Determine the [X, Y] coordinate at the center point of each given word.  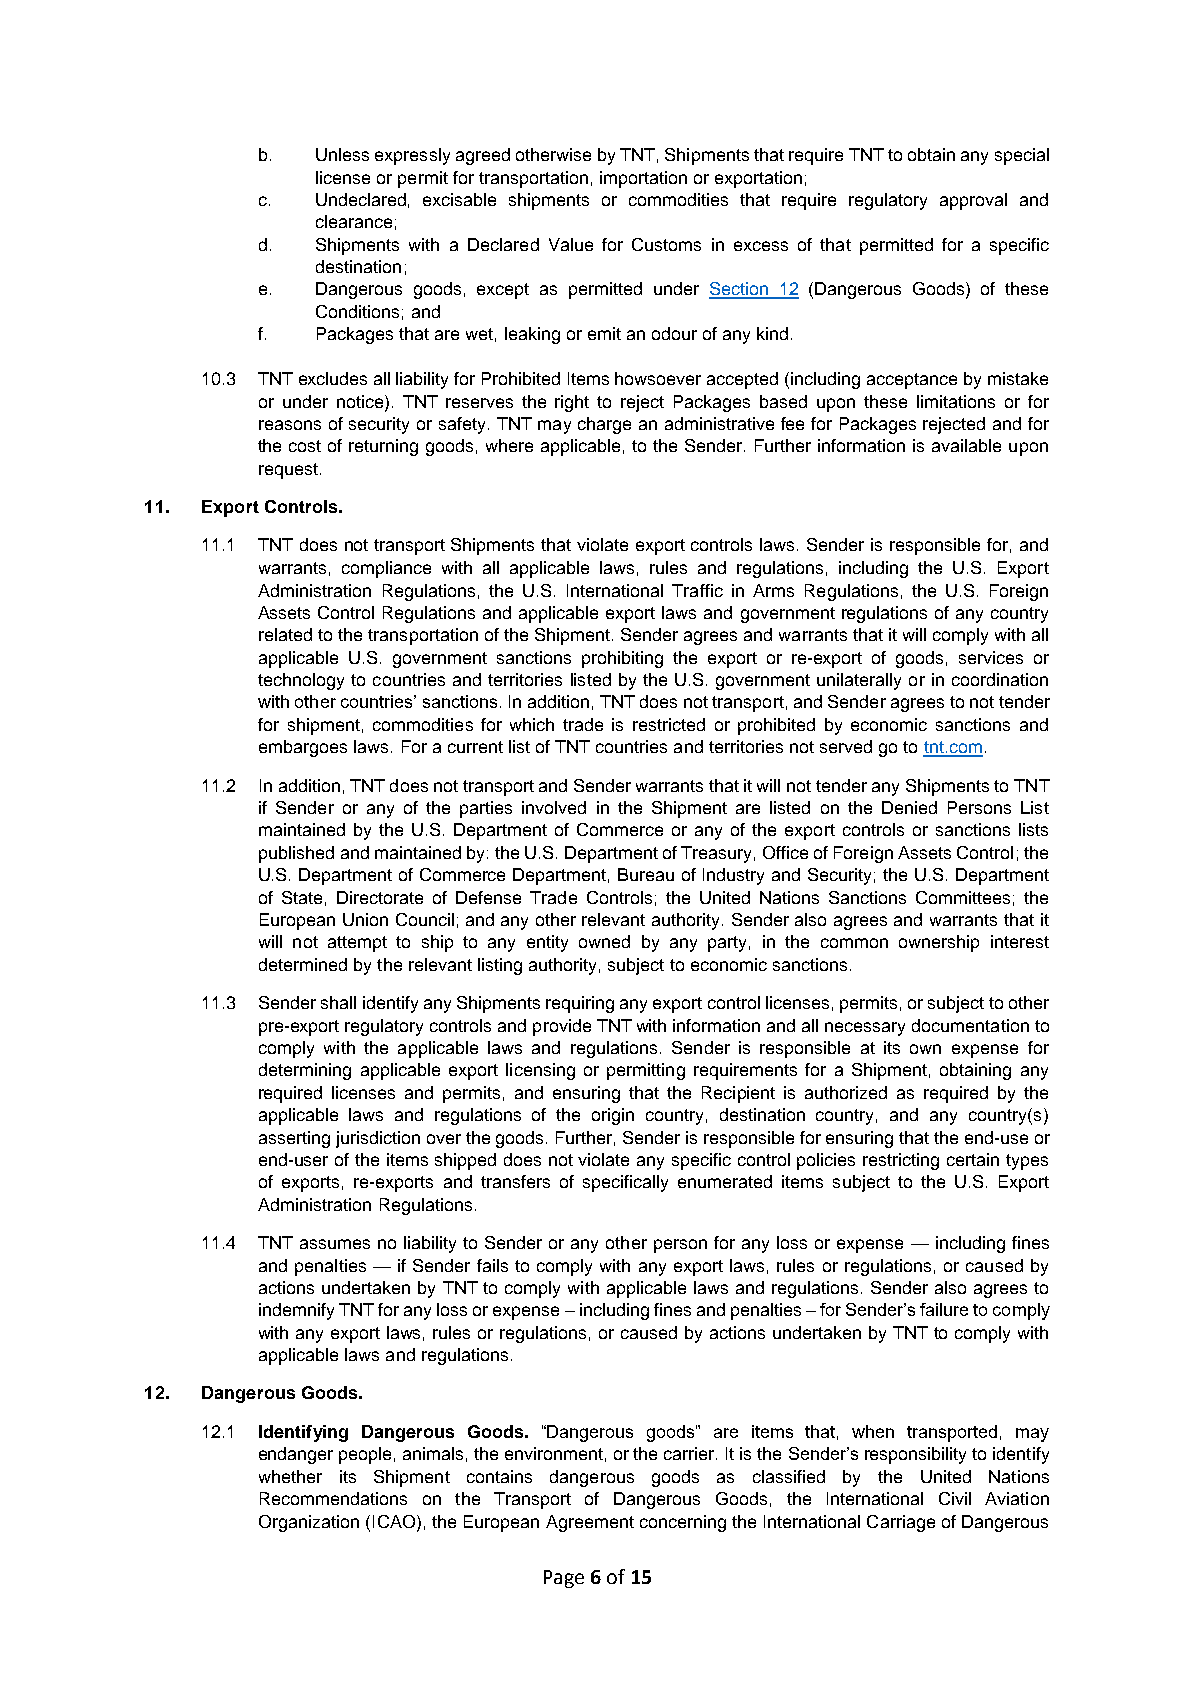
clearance [354, 221]
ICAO [394, 1521]
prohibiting [622, 659]
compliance [386, 569]
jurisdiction [378, 1139]
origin [613, 1116]
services [991, 657]
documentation [970, 1025]
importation [643, 179]
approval [973, 201]
